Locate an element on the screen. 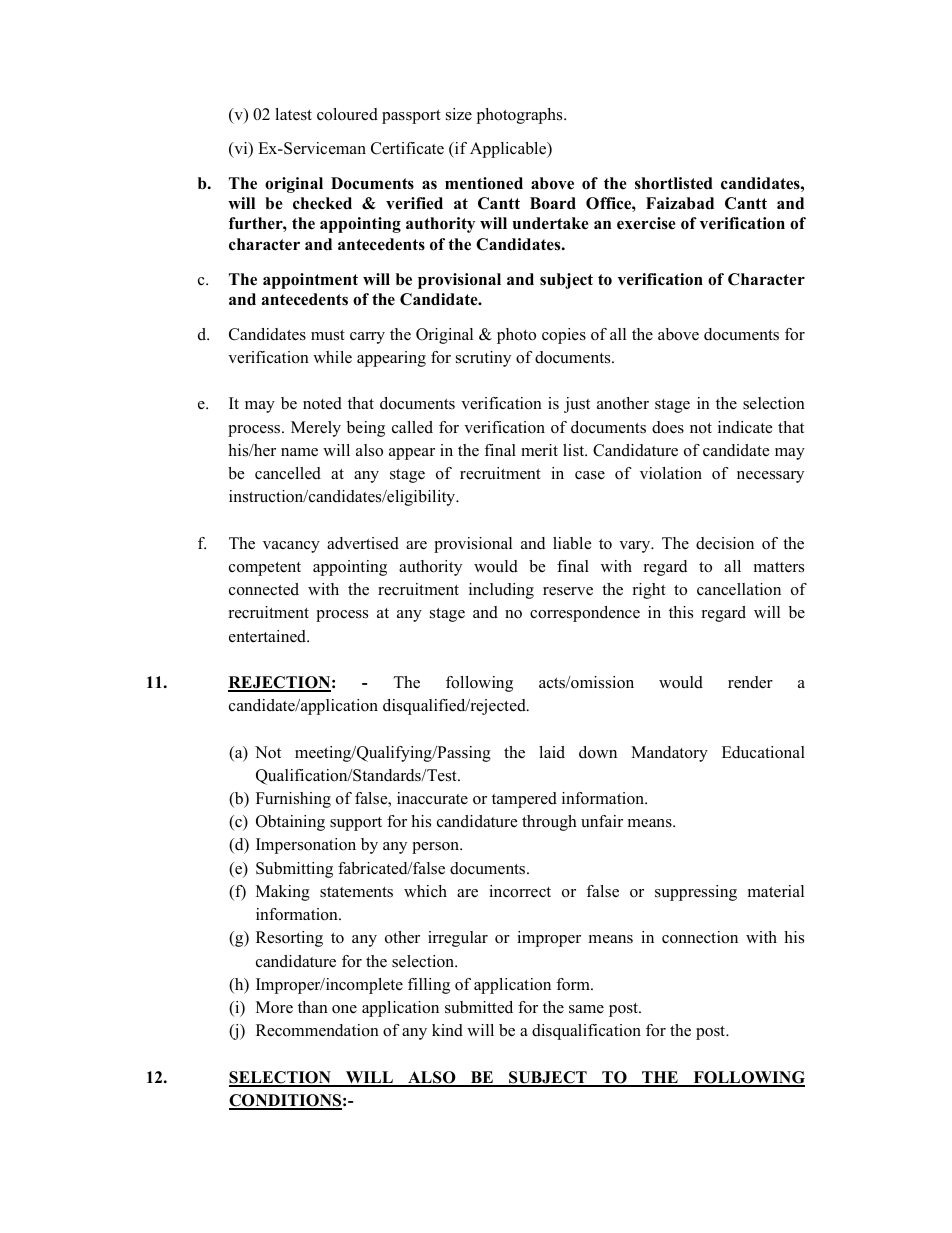 This screenshot has height=1233, width=952. merit is located at coordinates (539, 450).
